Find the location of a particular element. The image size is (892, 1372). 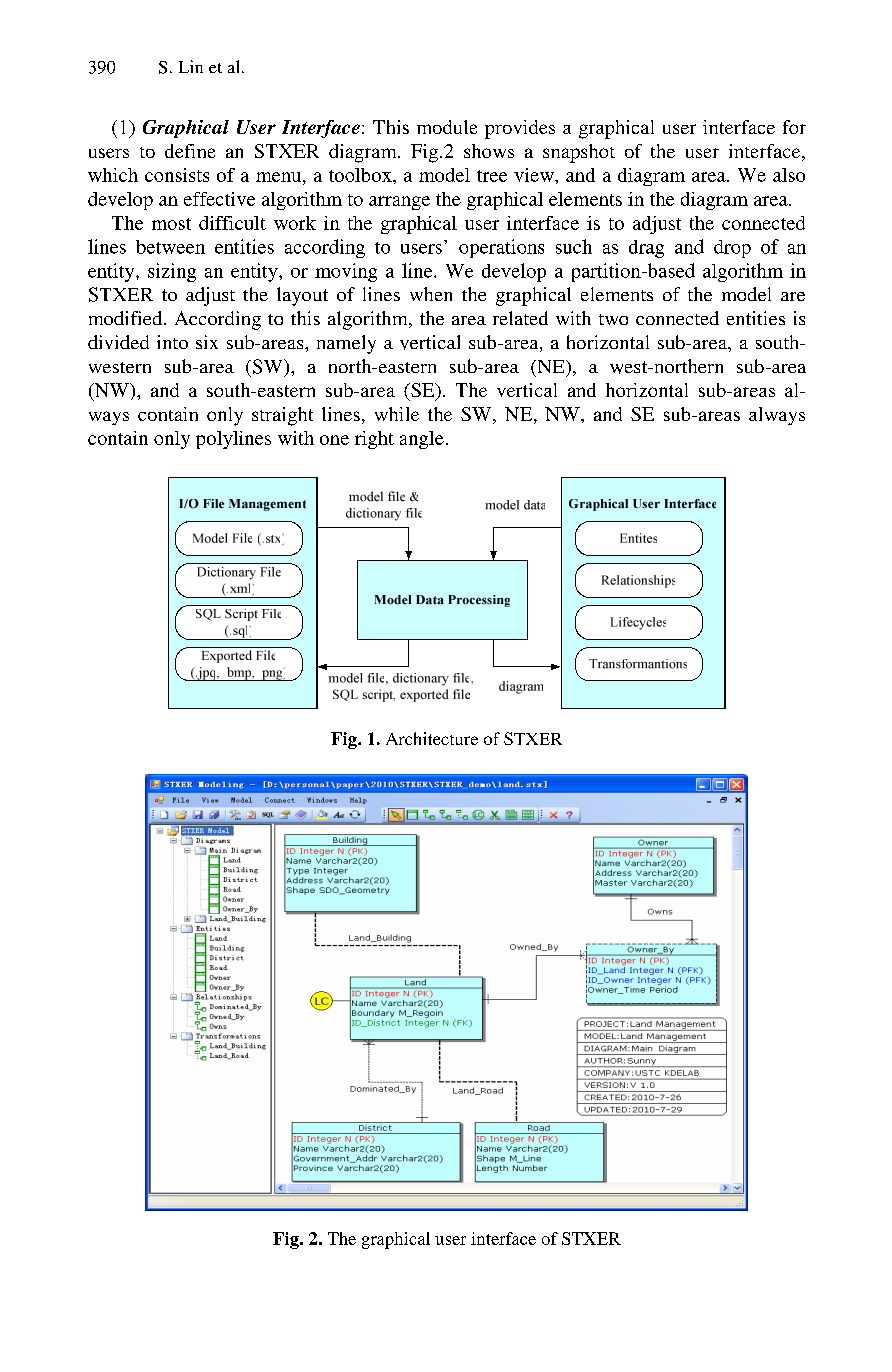

for is located at coordinates (794, 127).
